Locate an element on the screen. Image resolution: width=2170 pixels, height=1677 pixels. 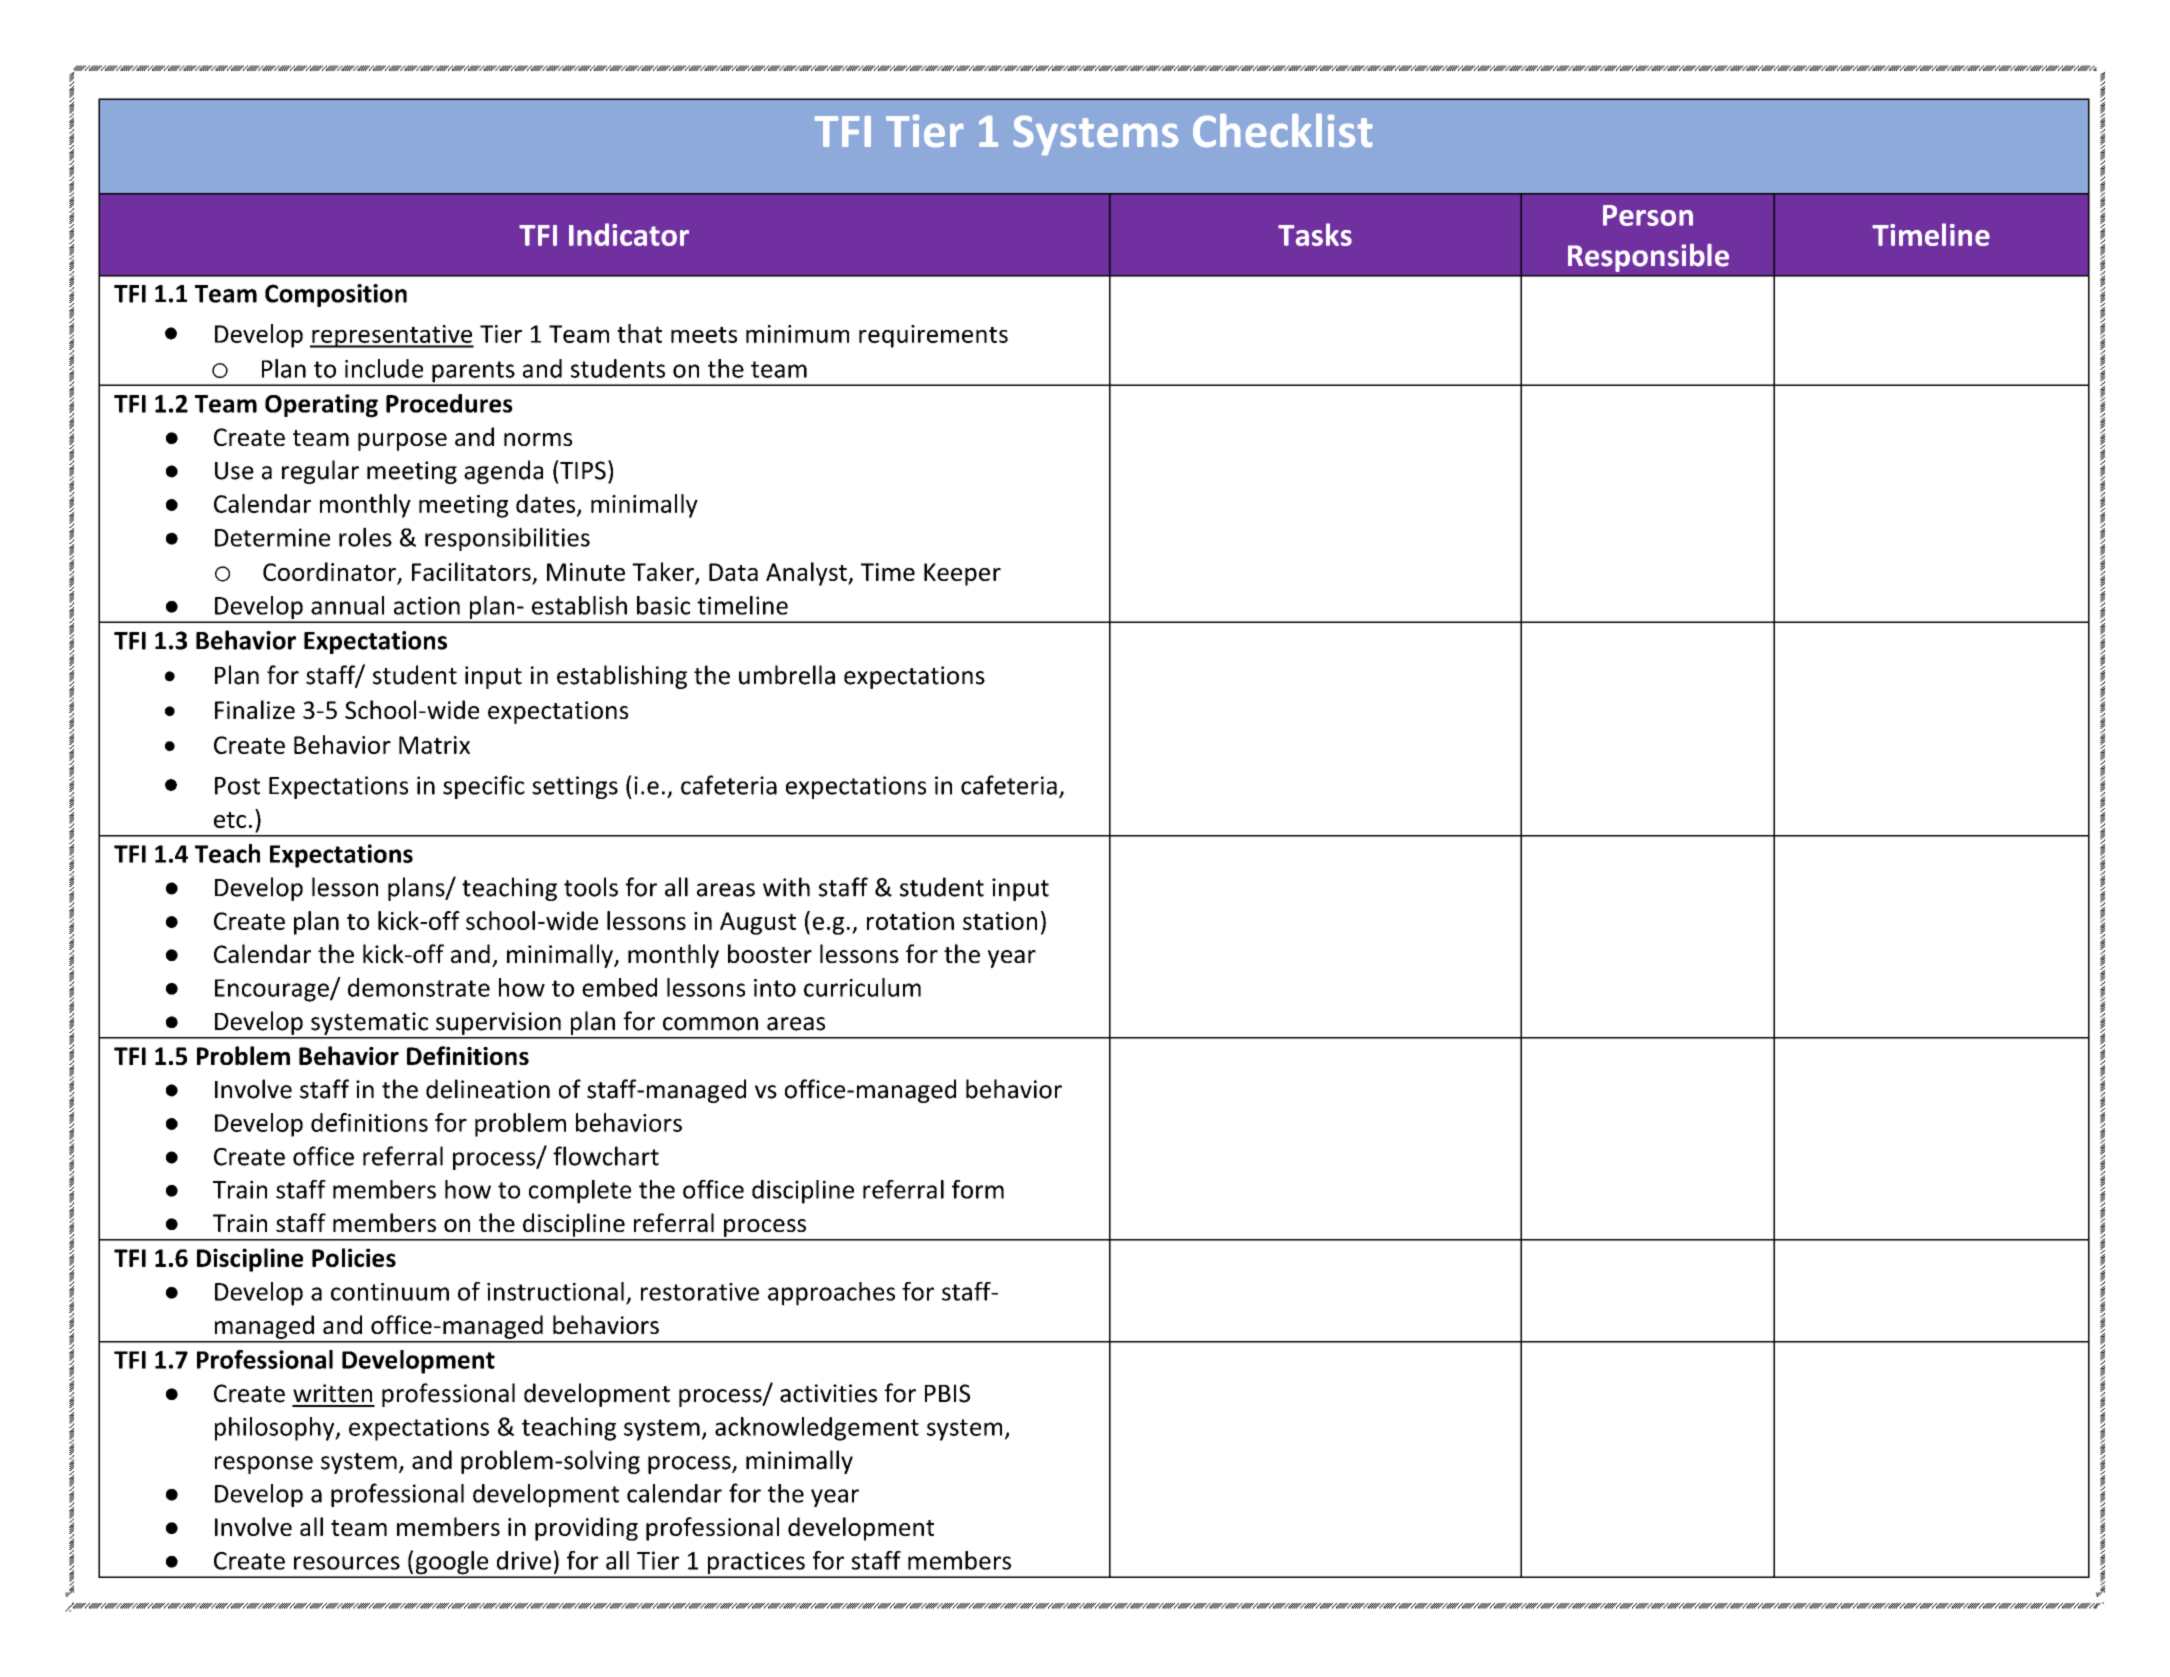
requirements is located at coordinates (933, 336).
